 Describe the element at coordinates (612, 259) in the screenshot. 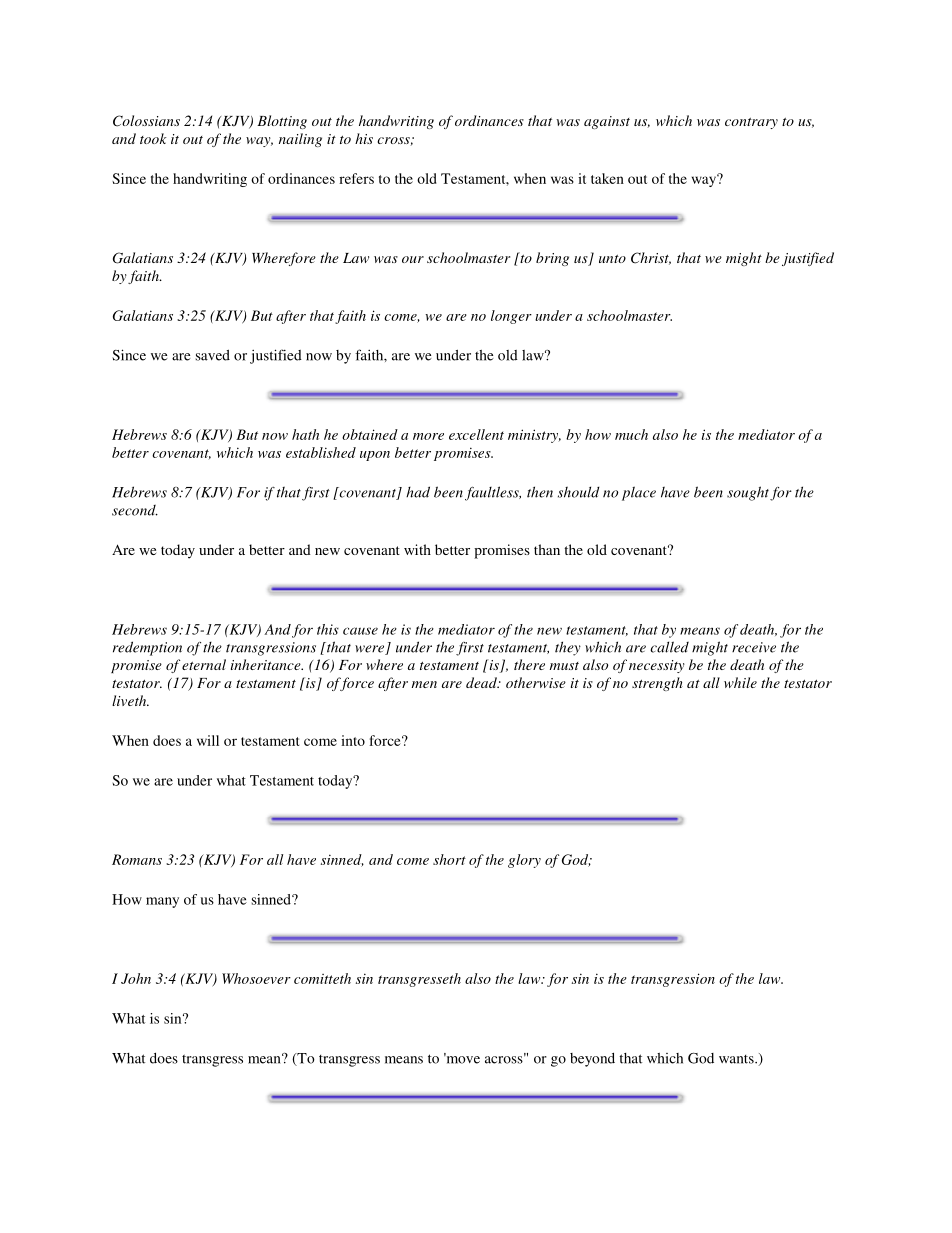

I see `unto` at that location.
